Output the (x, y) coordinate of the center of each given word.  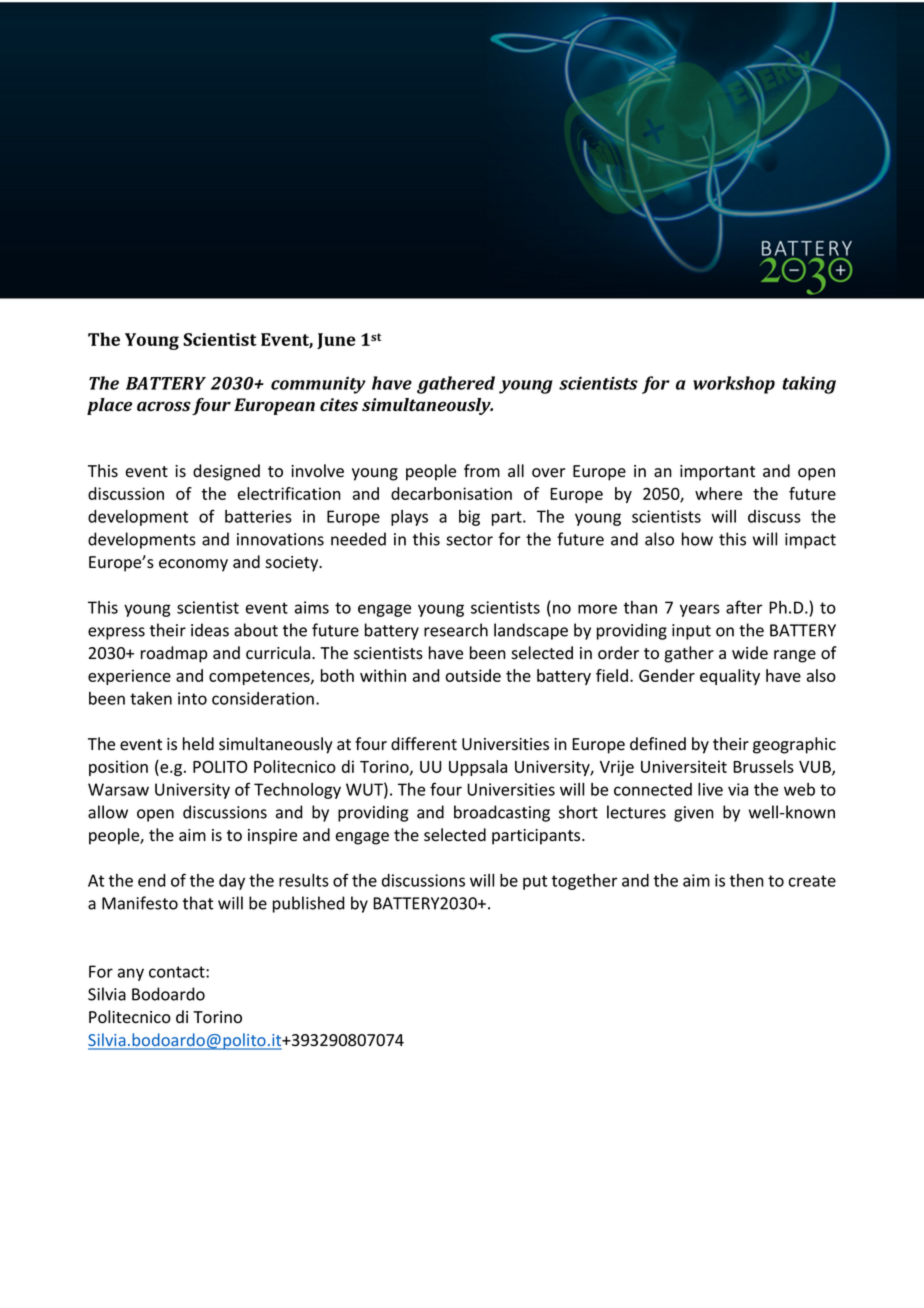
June (336, 341)
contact (178, 972)
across (164, 406)
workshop (734, 385)
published (309, 904)
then (747, 880)
